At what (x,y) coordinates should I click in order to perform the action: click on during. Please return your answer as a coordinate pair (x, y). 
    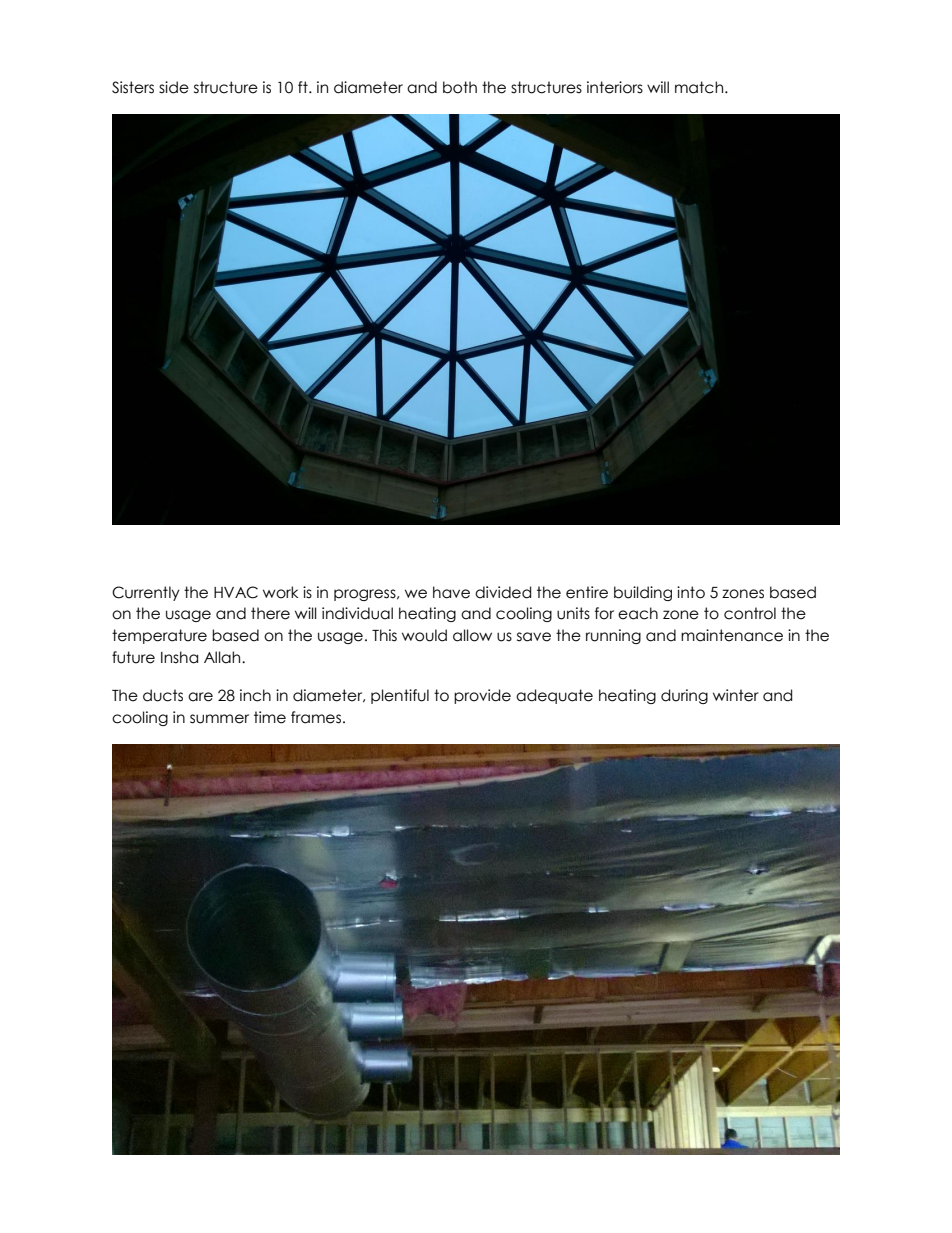
    Looking at the image, I should click on (684, 696).
